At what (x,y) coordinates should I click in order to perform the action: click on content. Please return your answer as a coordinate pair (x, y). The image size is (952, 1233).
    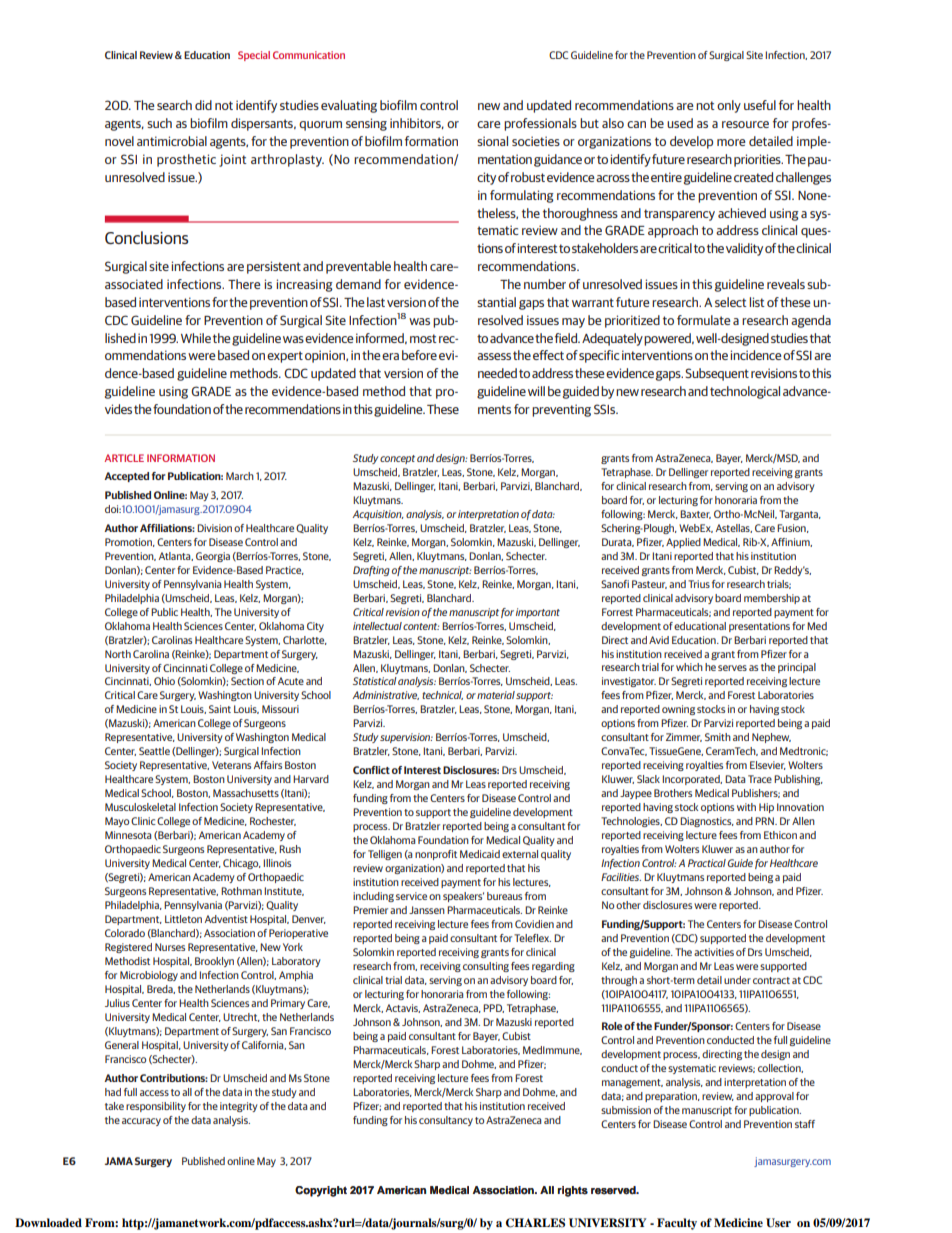
    Looking at the image, I should click on (421, 626).
